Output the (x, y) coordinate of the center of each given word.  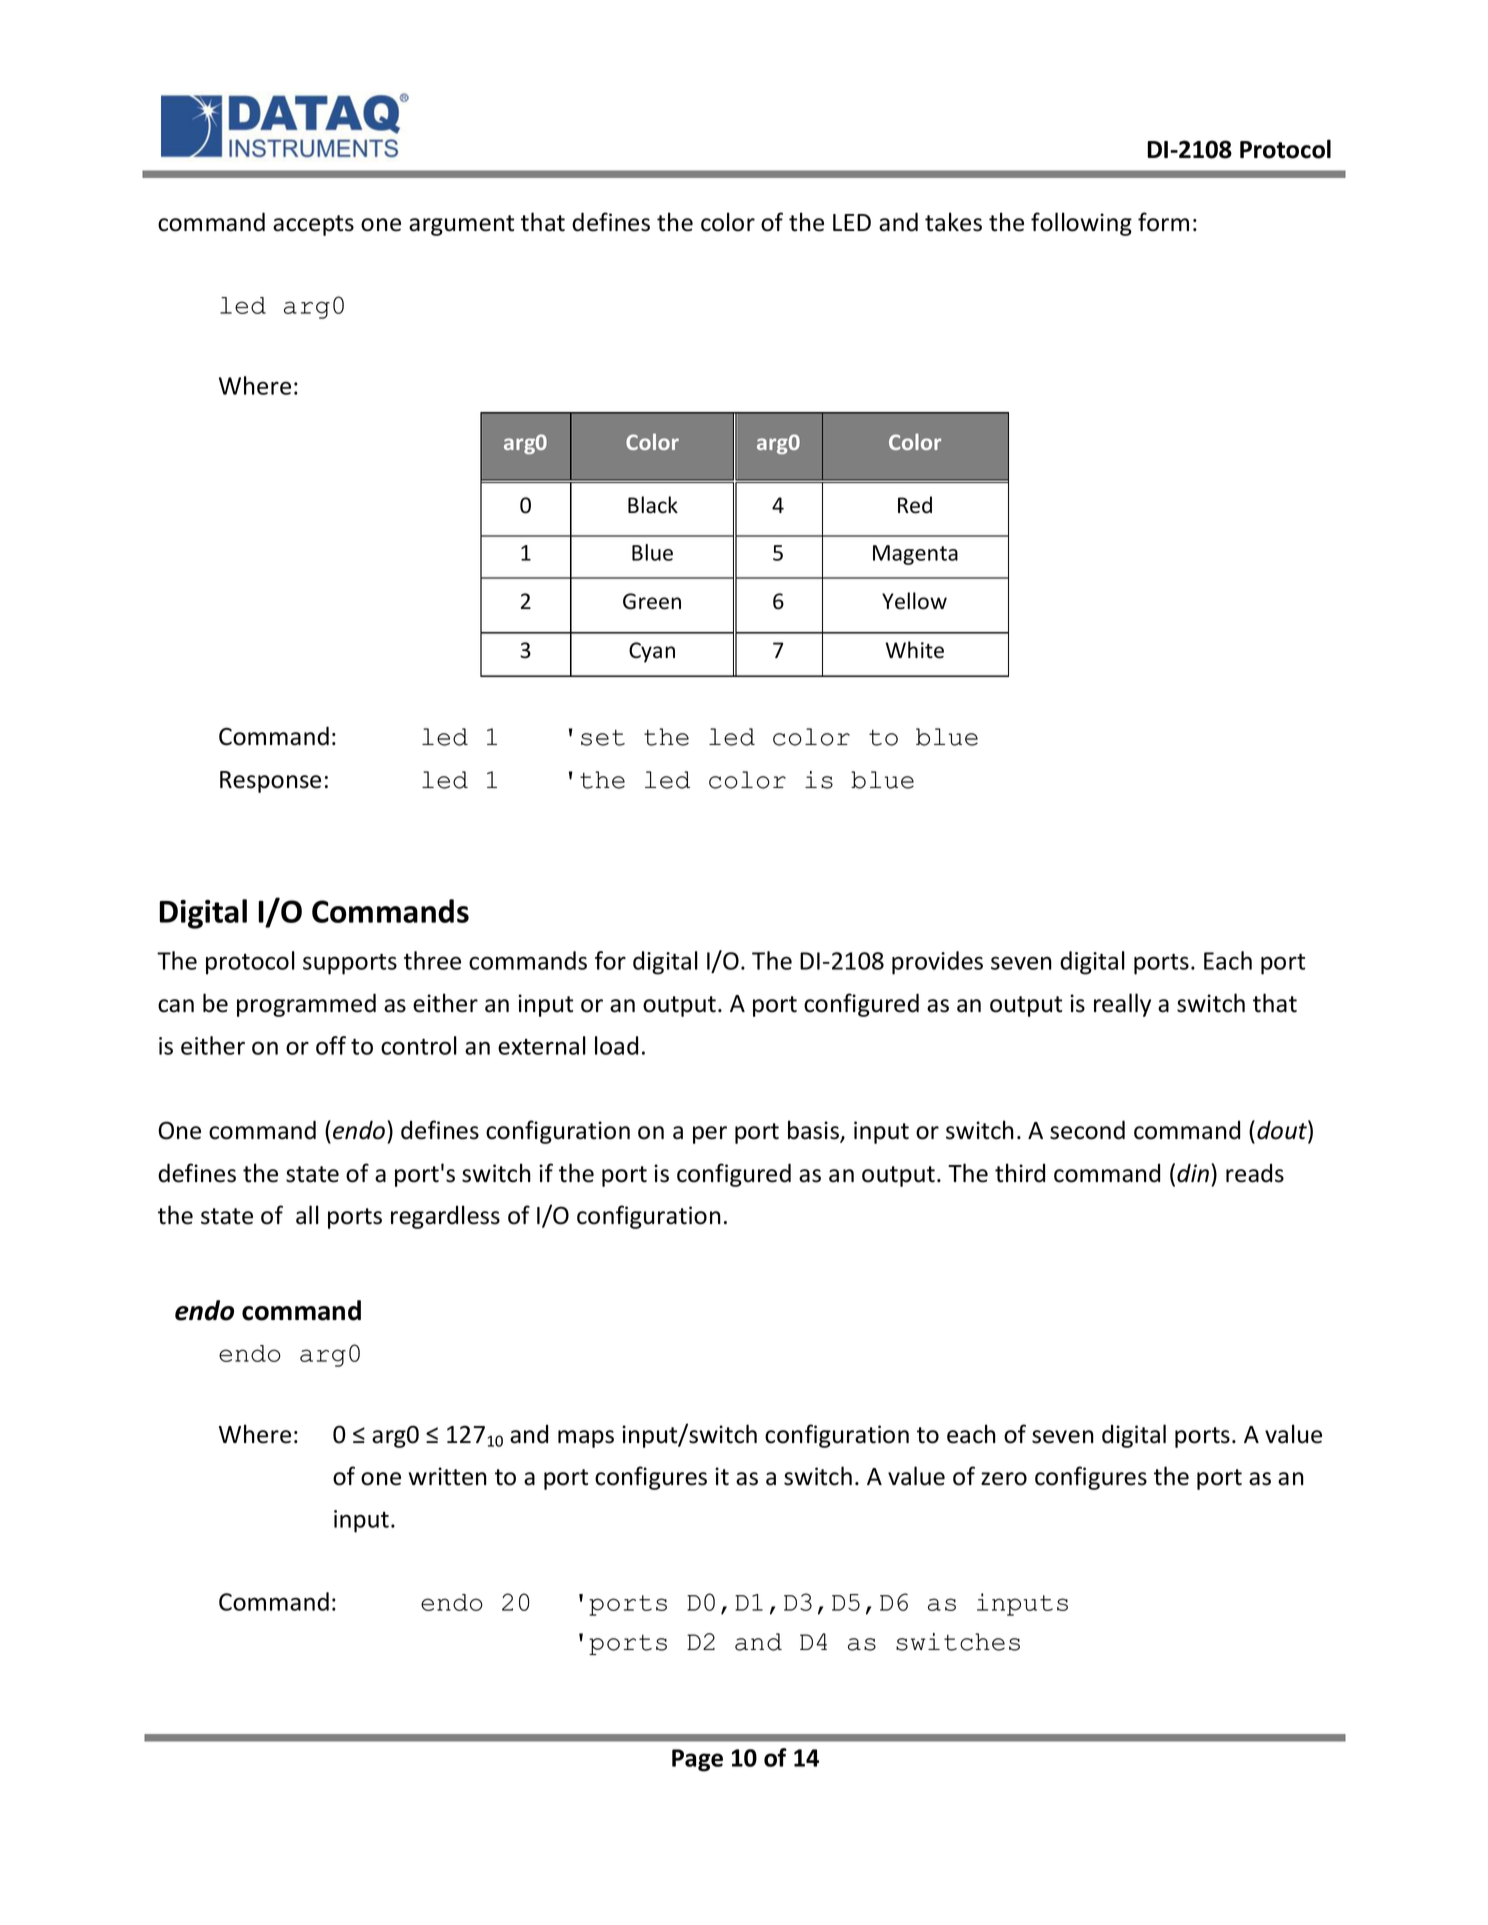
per (710, 1135)
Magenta (915, 555)
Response (270, 782)
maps (586, 1439)
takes (953, 222)
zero (1004, 1479)
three (432, 960)
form (1163, 222)
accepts (313, 225)
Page (697, 1760)
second (1087, 1130)
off (331, 1045)
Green (652, 601)
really (1122, 1005)
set (603, 737)
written (447, 1476)
